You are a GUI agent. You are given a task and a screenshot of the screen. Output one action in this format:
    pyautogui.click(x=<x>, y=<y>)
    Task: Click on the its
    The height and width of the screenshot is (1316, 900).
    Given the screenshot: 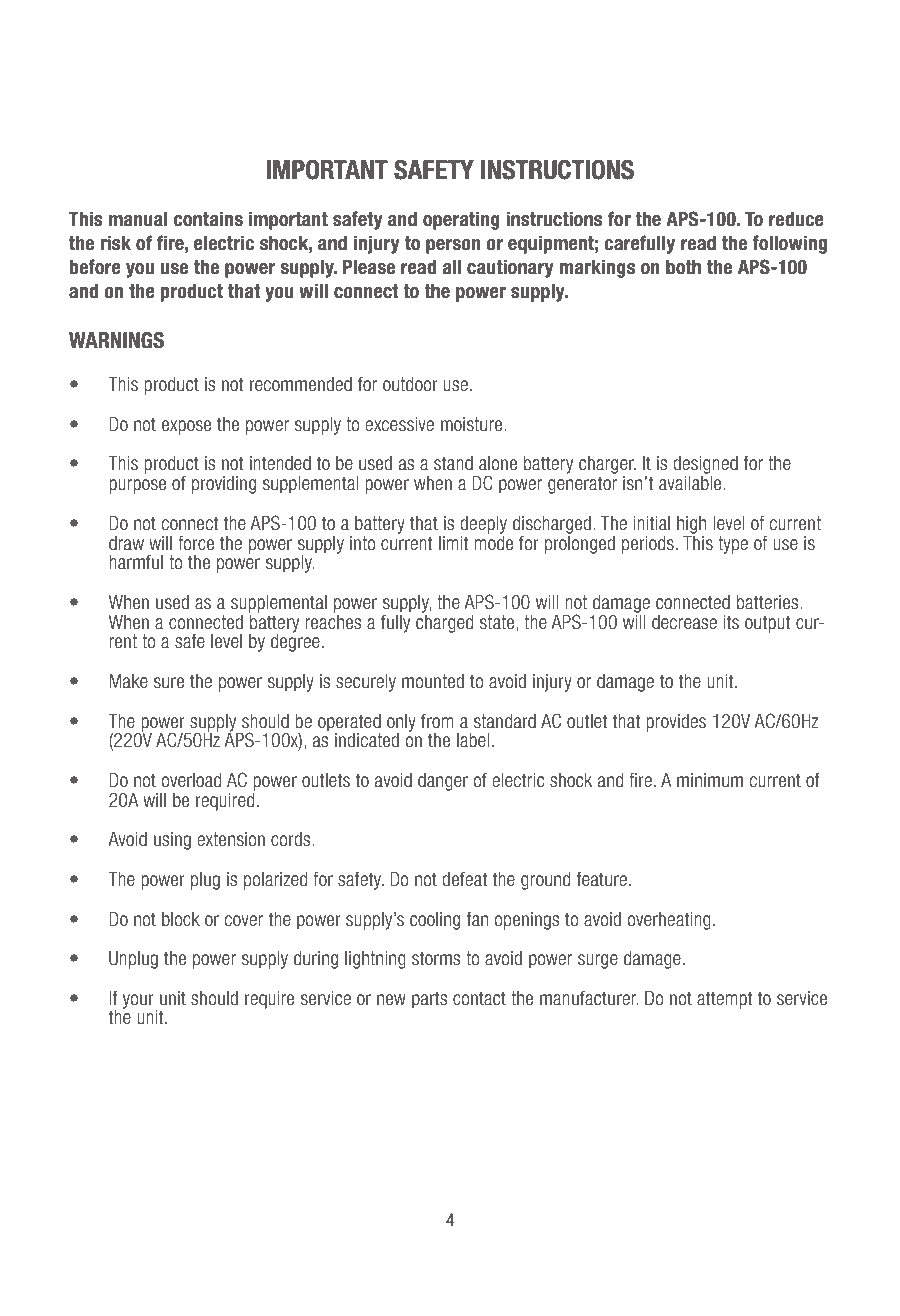 What is the action you would take?
    pyautogui.click(x=731, y=622)
